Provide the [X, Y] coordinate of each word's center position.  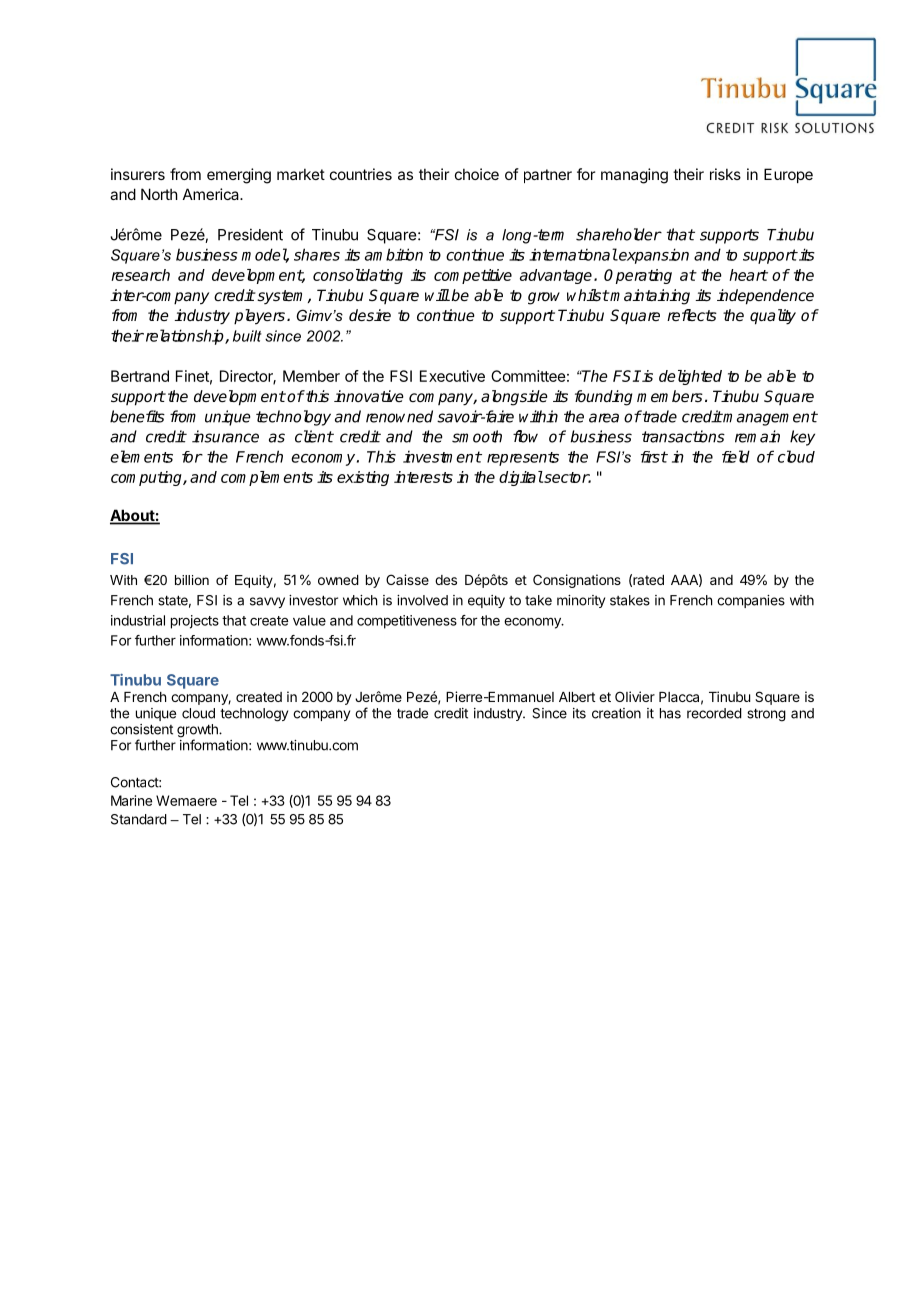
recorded [714, 713]
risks [725, 174]
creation [616, 713]
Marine [131, 800]
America [212, 194]
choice [477, 174]
